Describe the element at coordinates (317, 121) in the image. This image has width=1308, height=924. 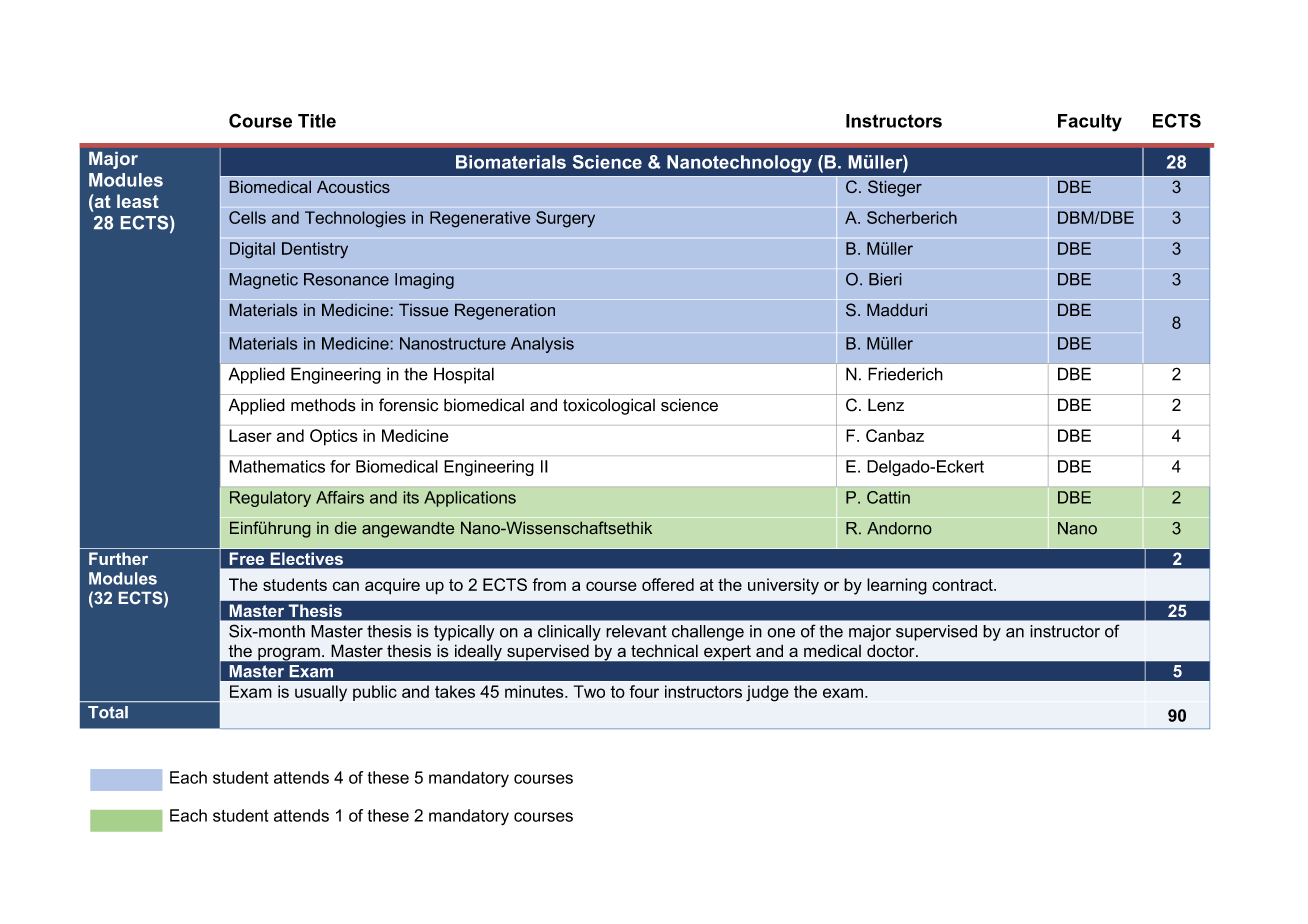
I see `Title` at that location.
